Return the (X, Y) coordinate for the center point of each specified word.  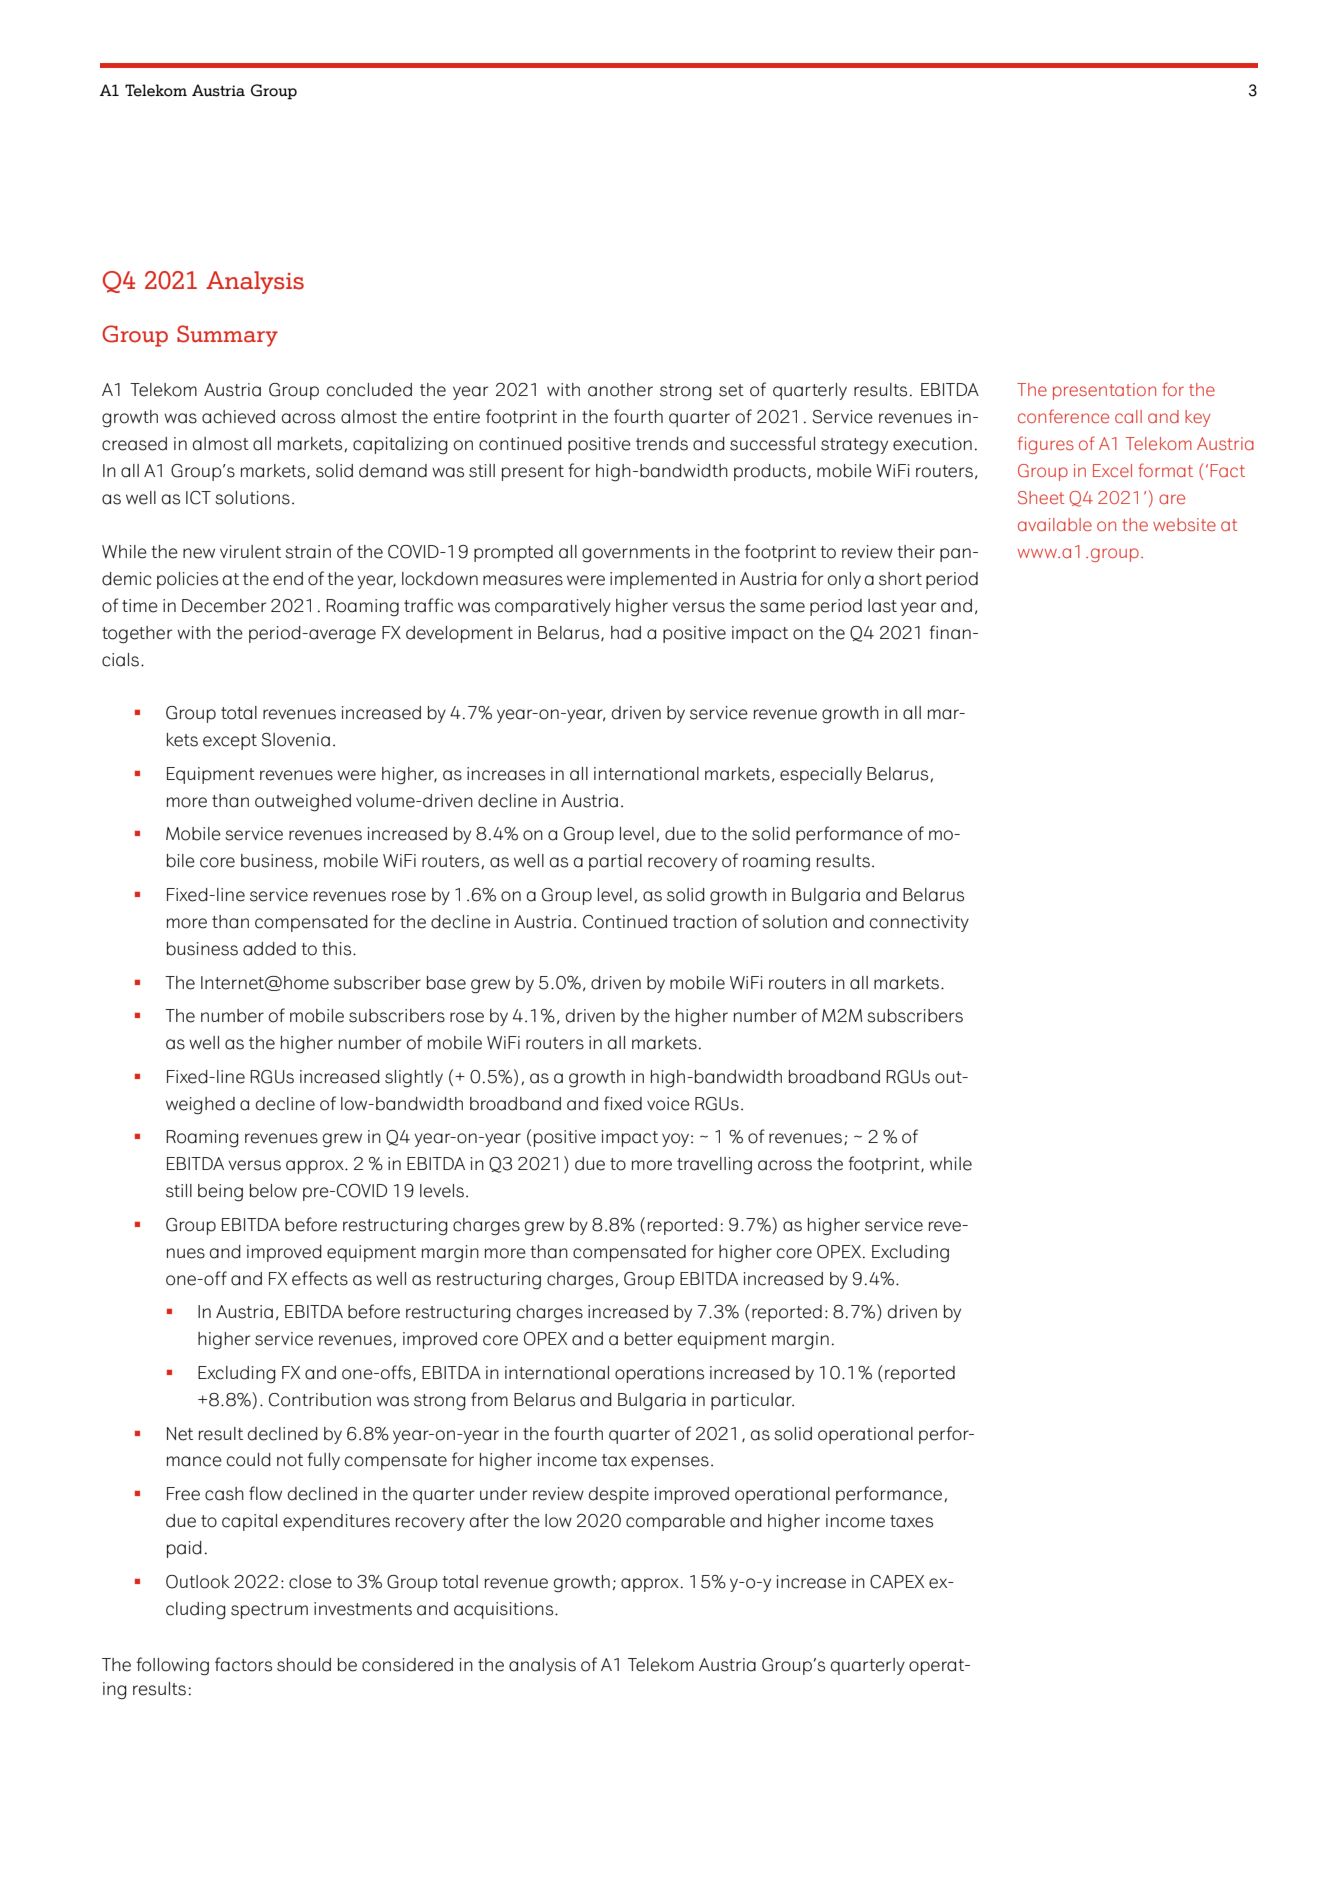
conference (1063, 416)
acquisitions (505, 1610)
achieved (238, 417)
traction (705, 922)
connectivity (919, 923)
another (620, 390)
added (269, 949)
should (304, 1665)
